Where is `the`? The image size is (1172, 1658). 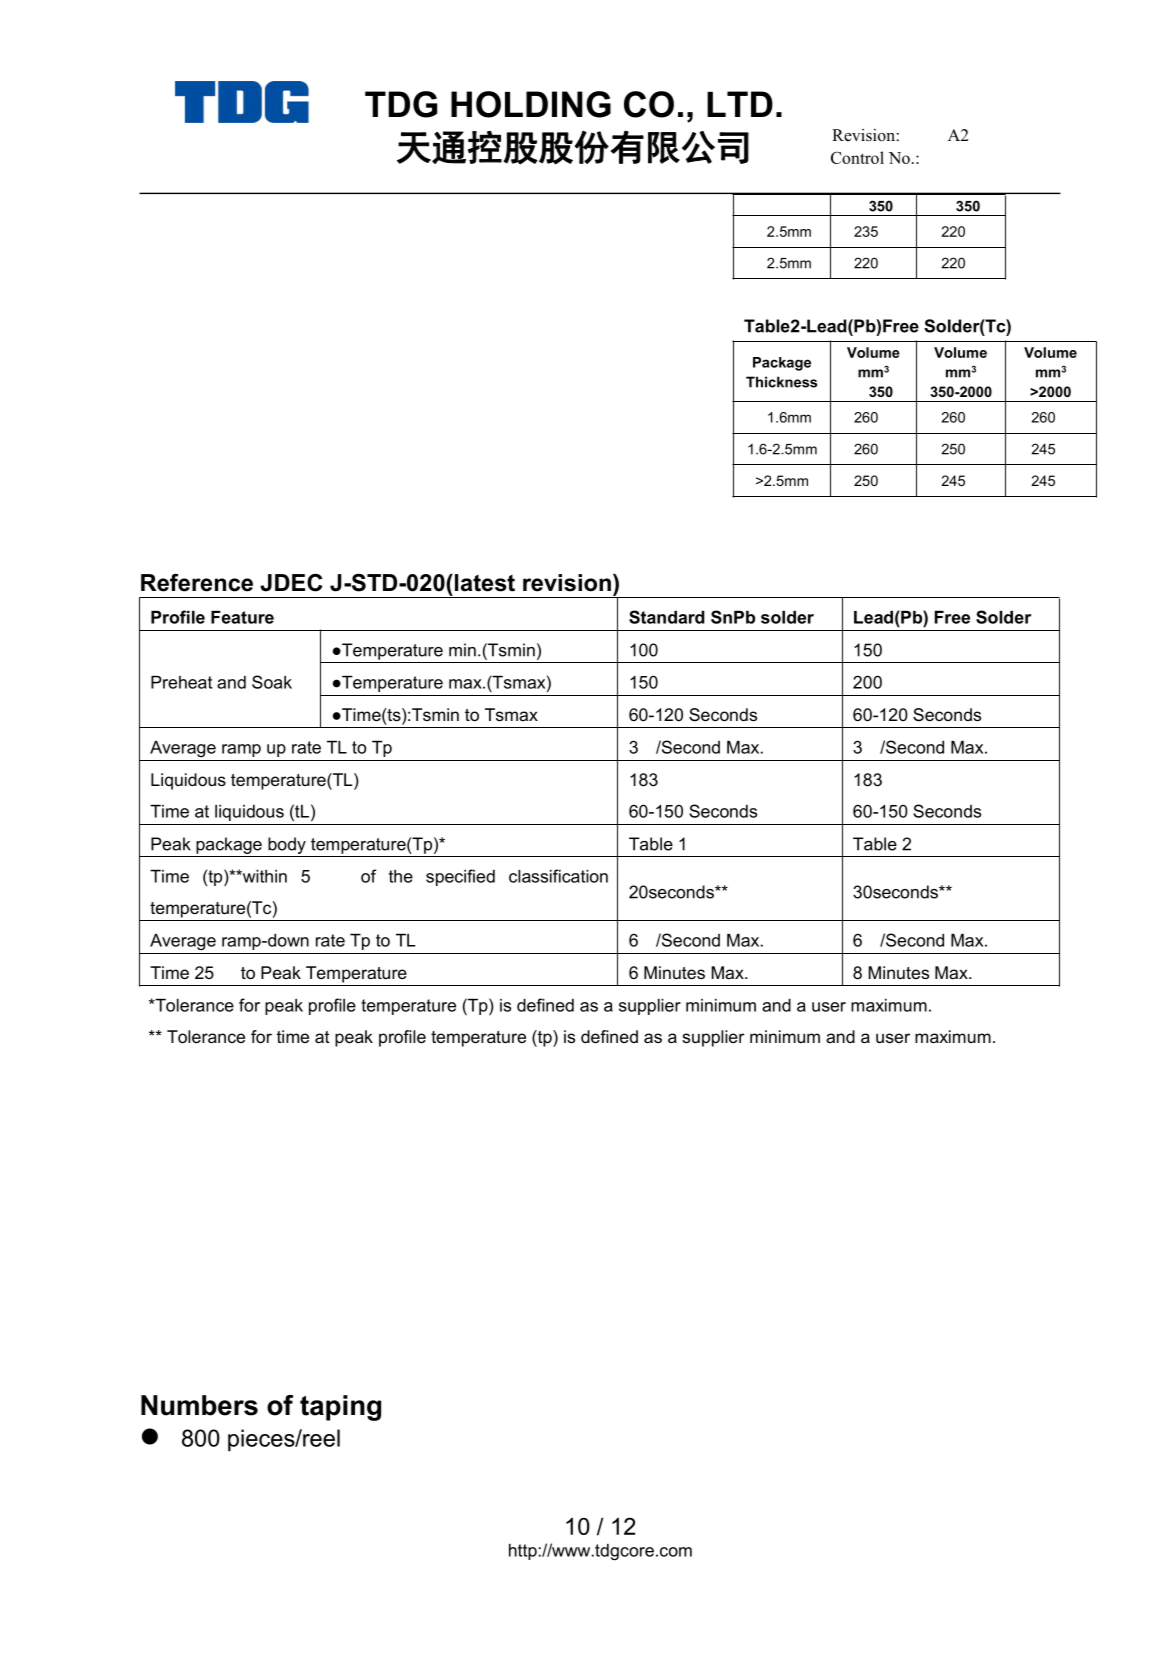 the is located at coordinates (401, 876).
